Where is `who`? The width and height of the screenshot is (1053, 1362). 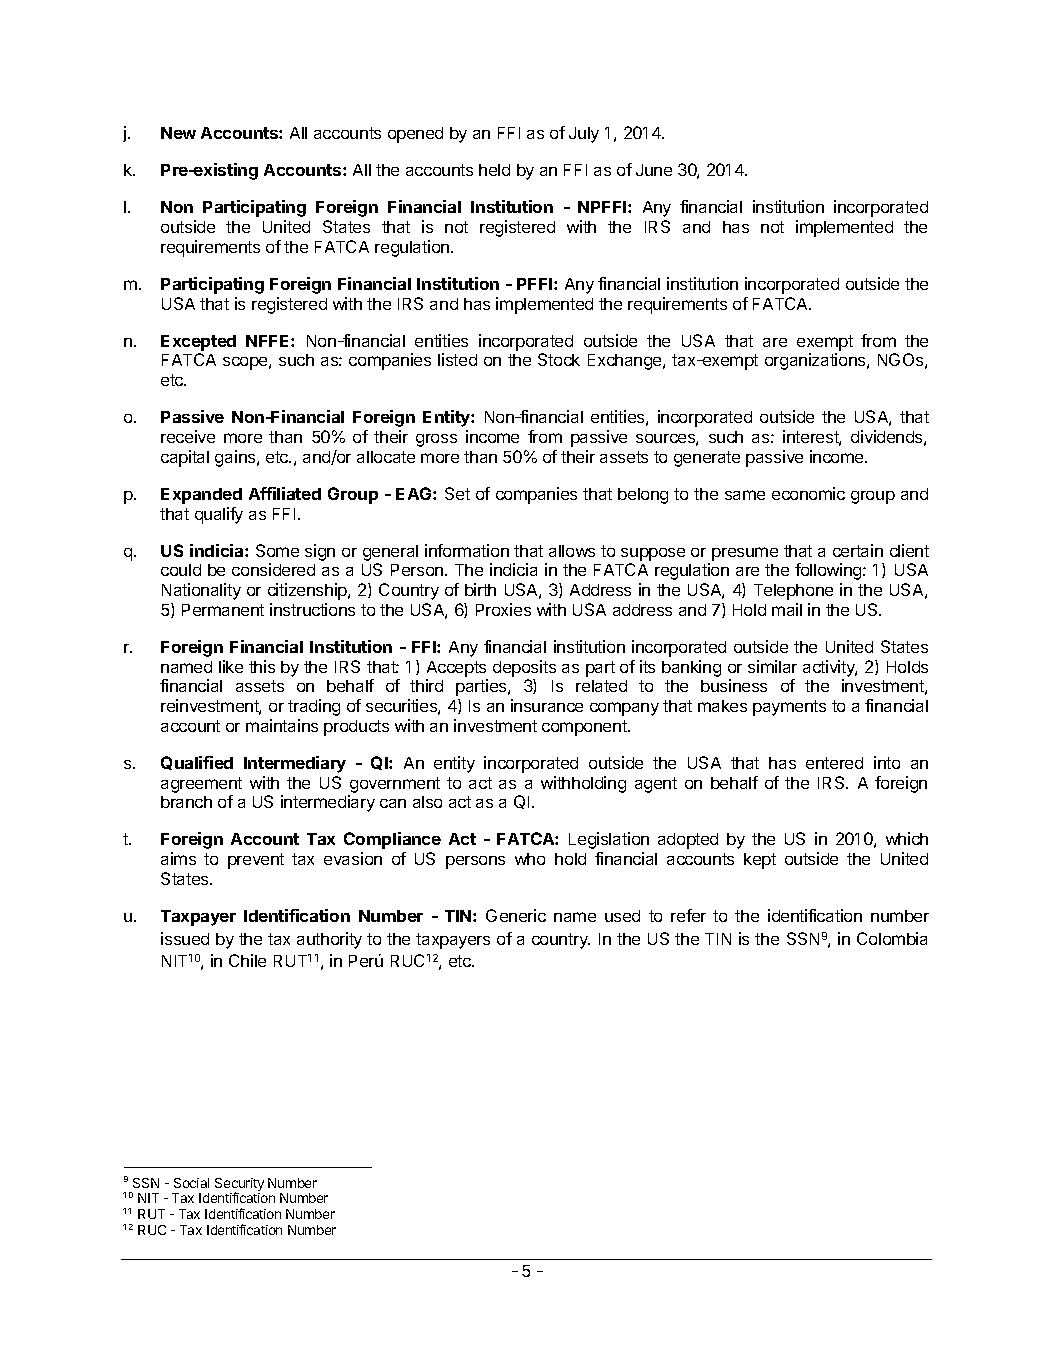
who is located at coordinates (530, 859).
